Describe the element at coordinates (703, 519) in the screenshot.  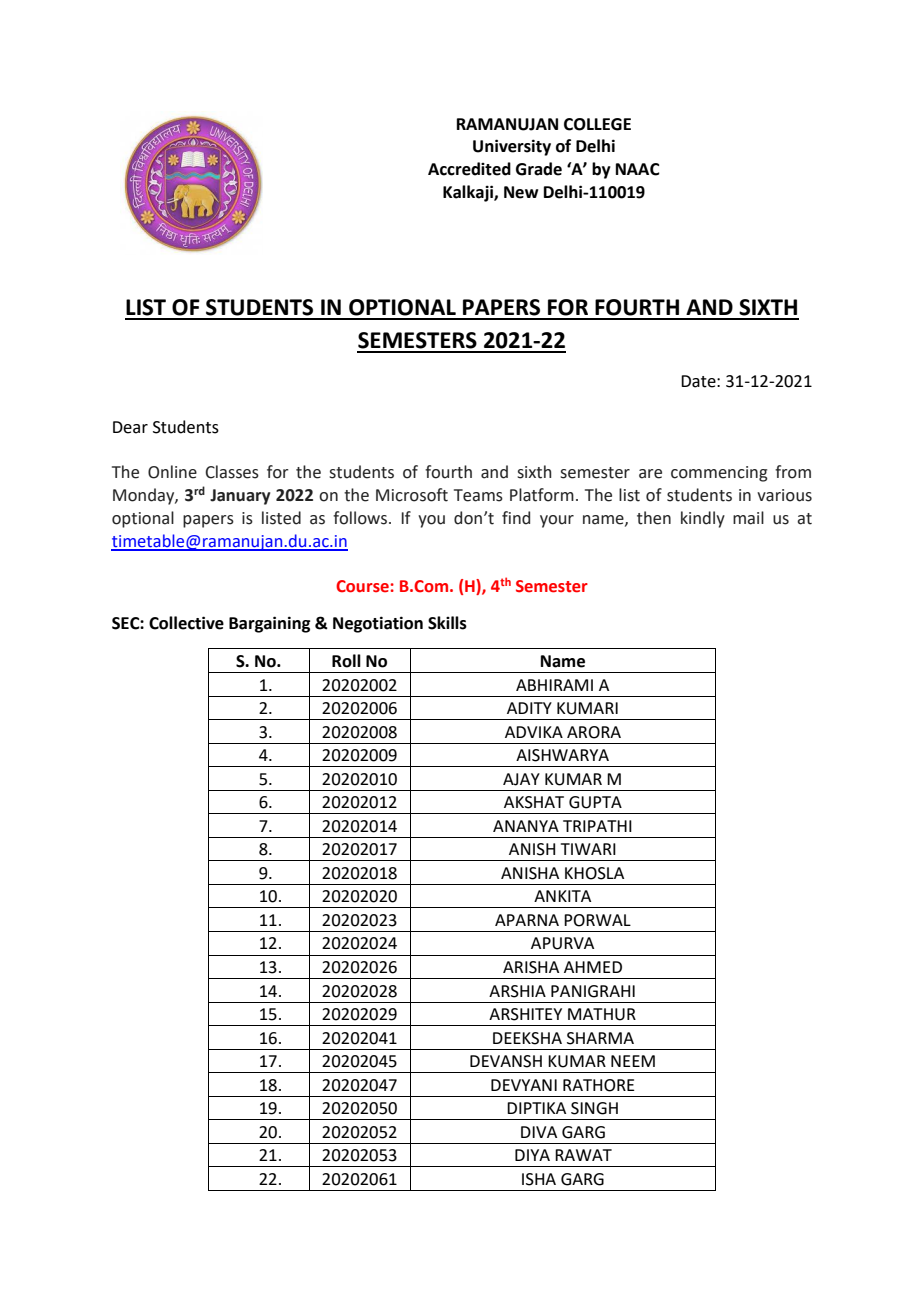
I see `kindly` at that location.
